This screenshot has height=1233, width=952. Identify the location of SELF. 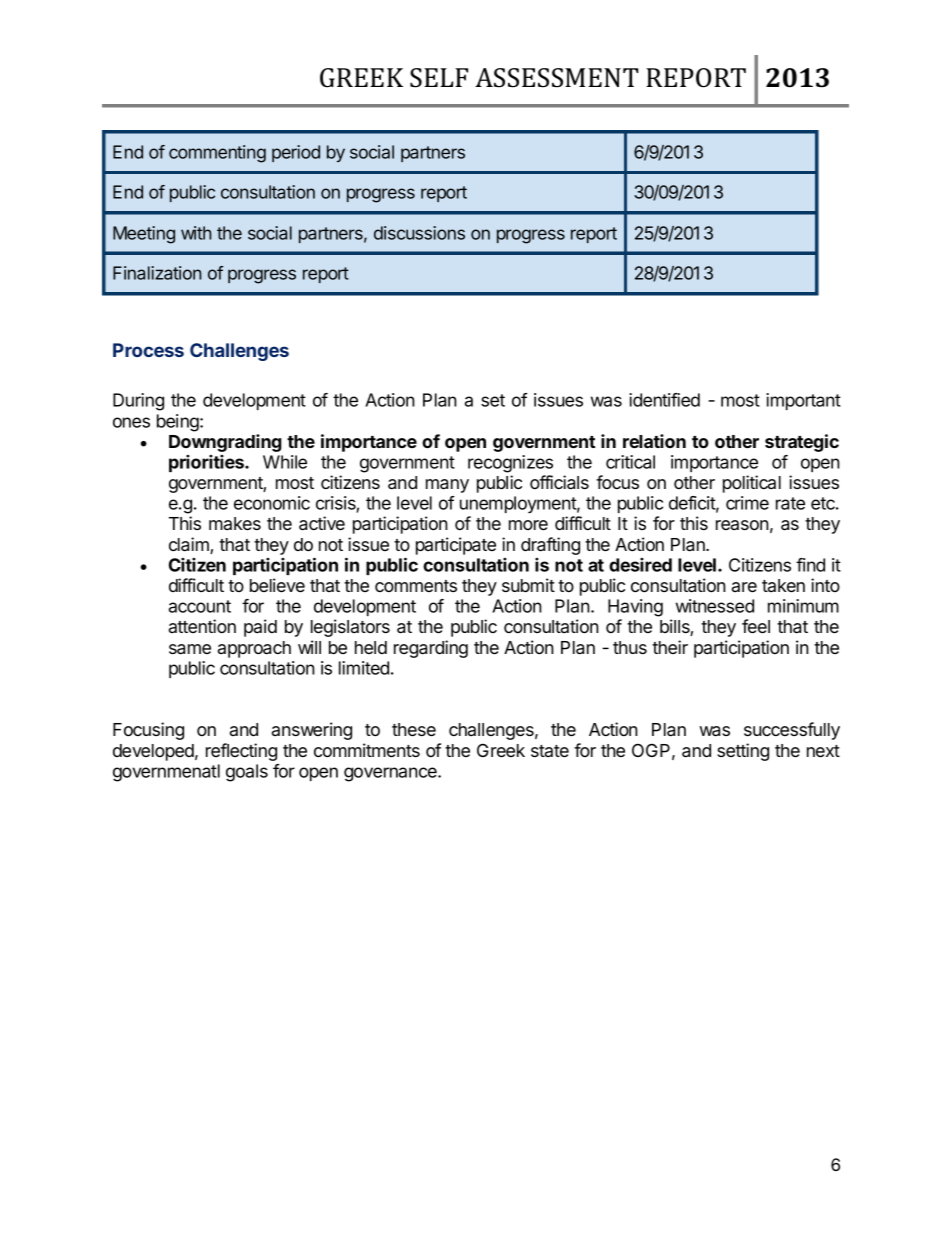
(439, 78).
